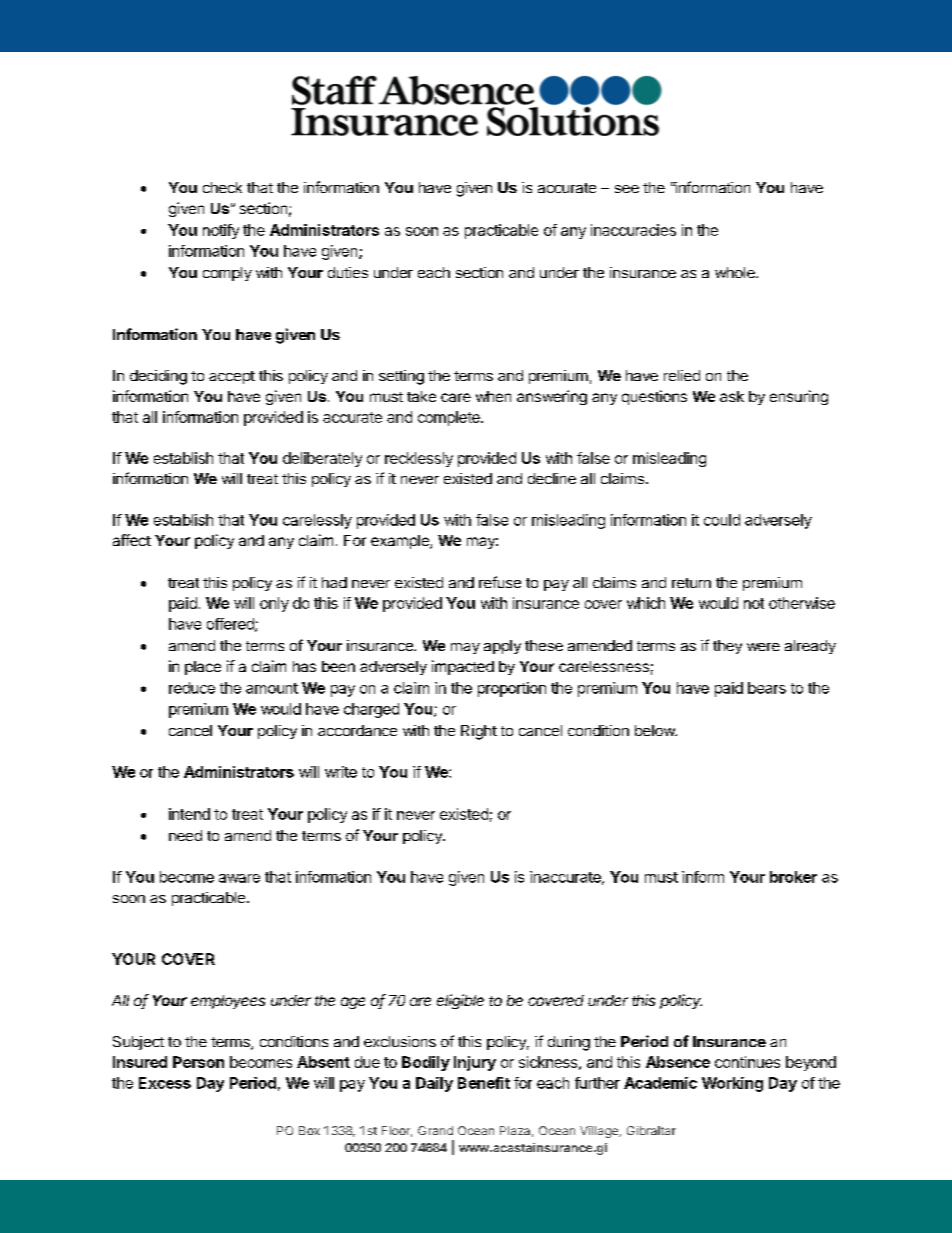 This screenshot has height=1233, width=952. Describe the element at coordinates (348, 272) in the screenshot. I see `duties` at that location.
